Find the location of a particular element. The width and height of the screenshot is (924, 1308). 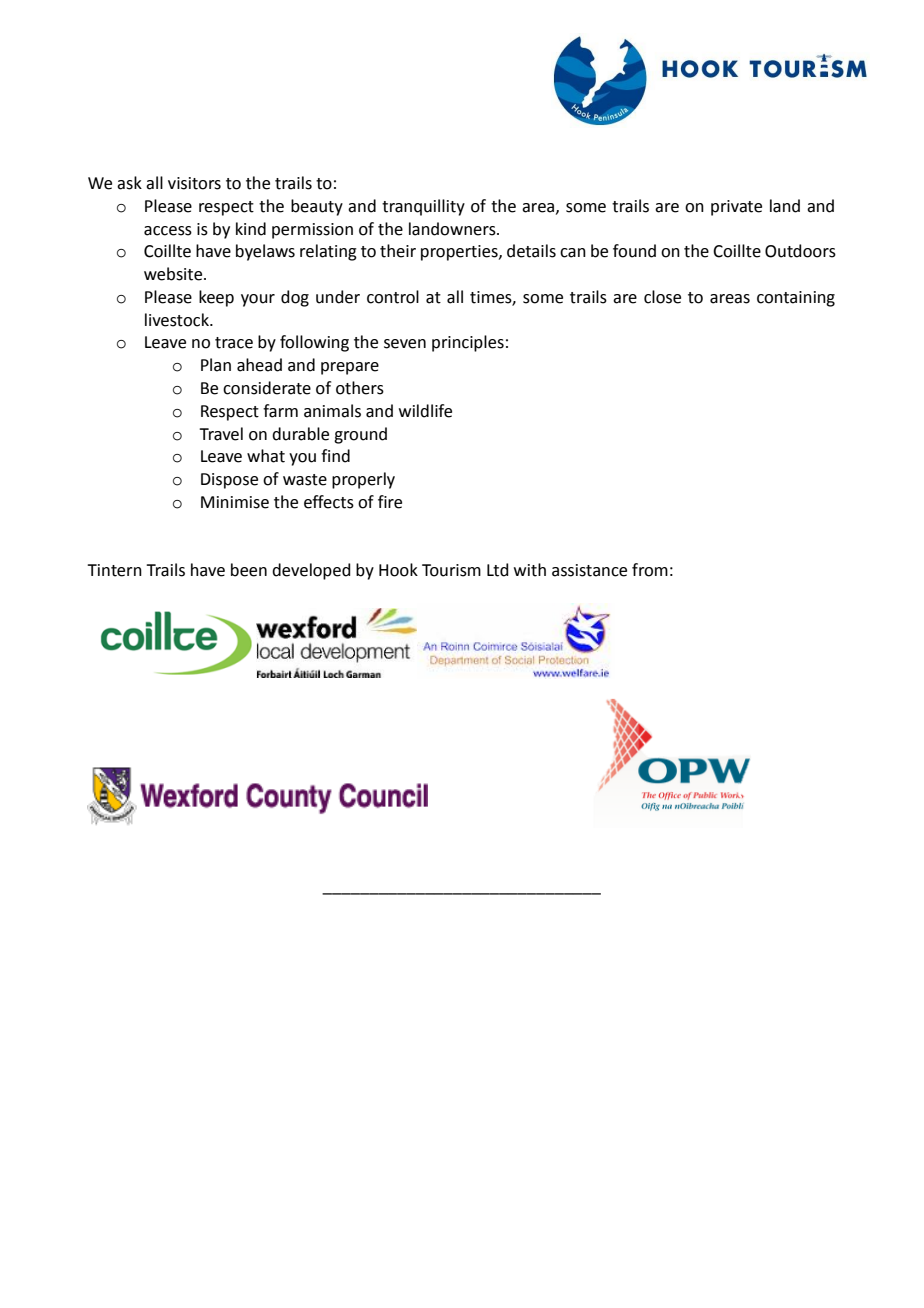

private is located at coordinates (736, 208).
